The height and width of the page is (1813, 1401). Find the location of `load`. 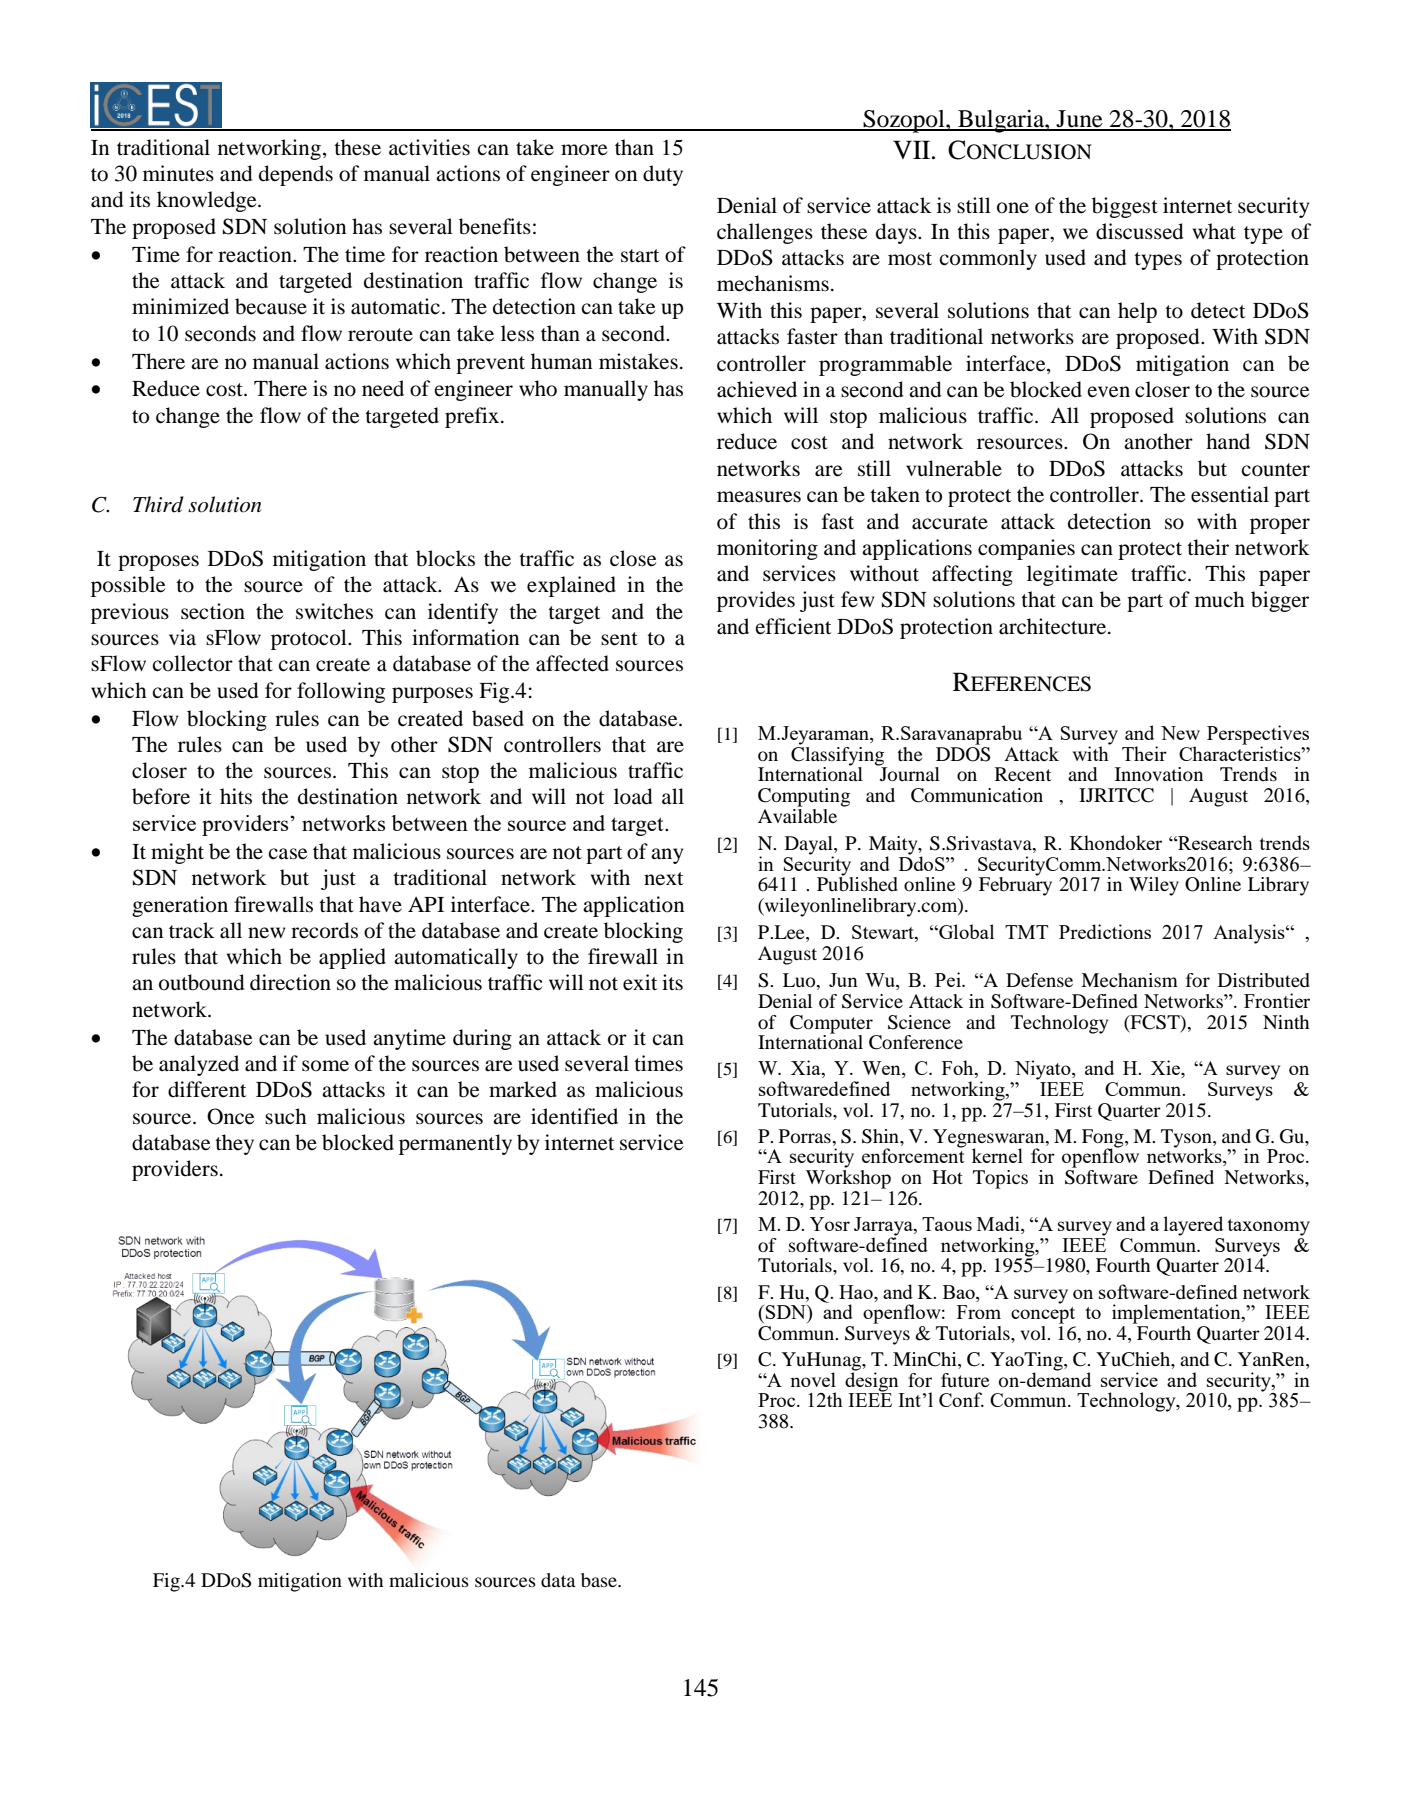

load is located at coordinates (633, 796).
